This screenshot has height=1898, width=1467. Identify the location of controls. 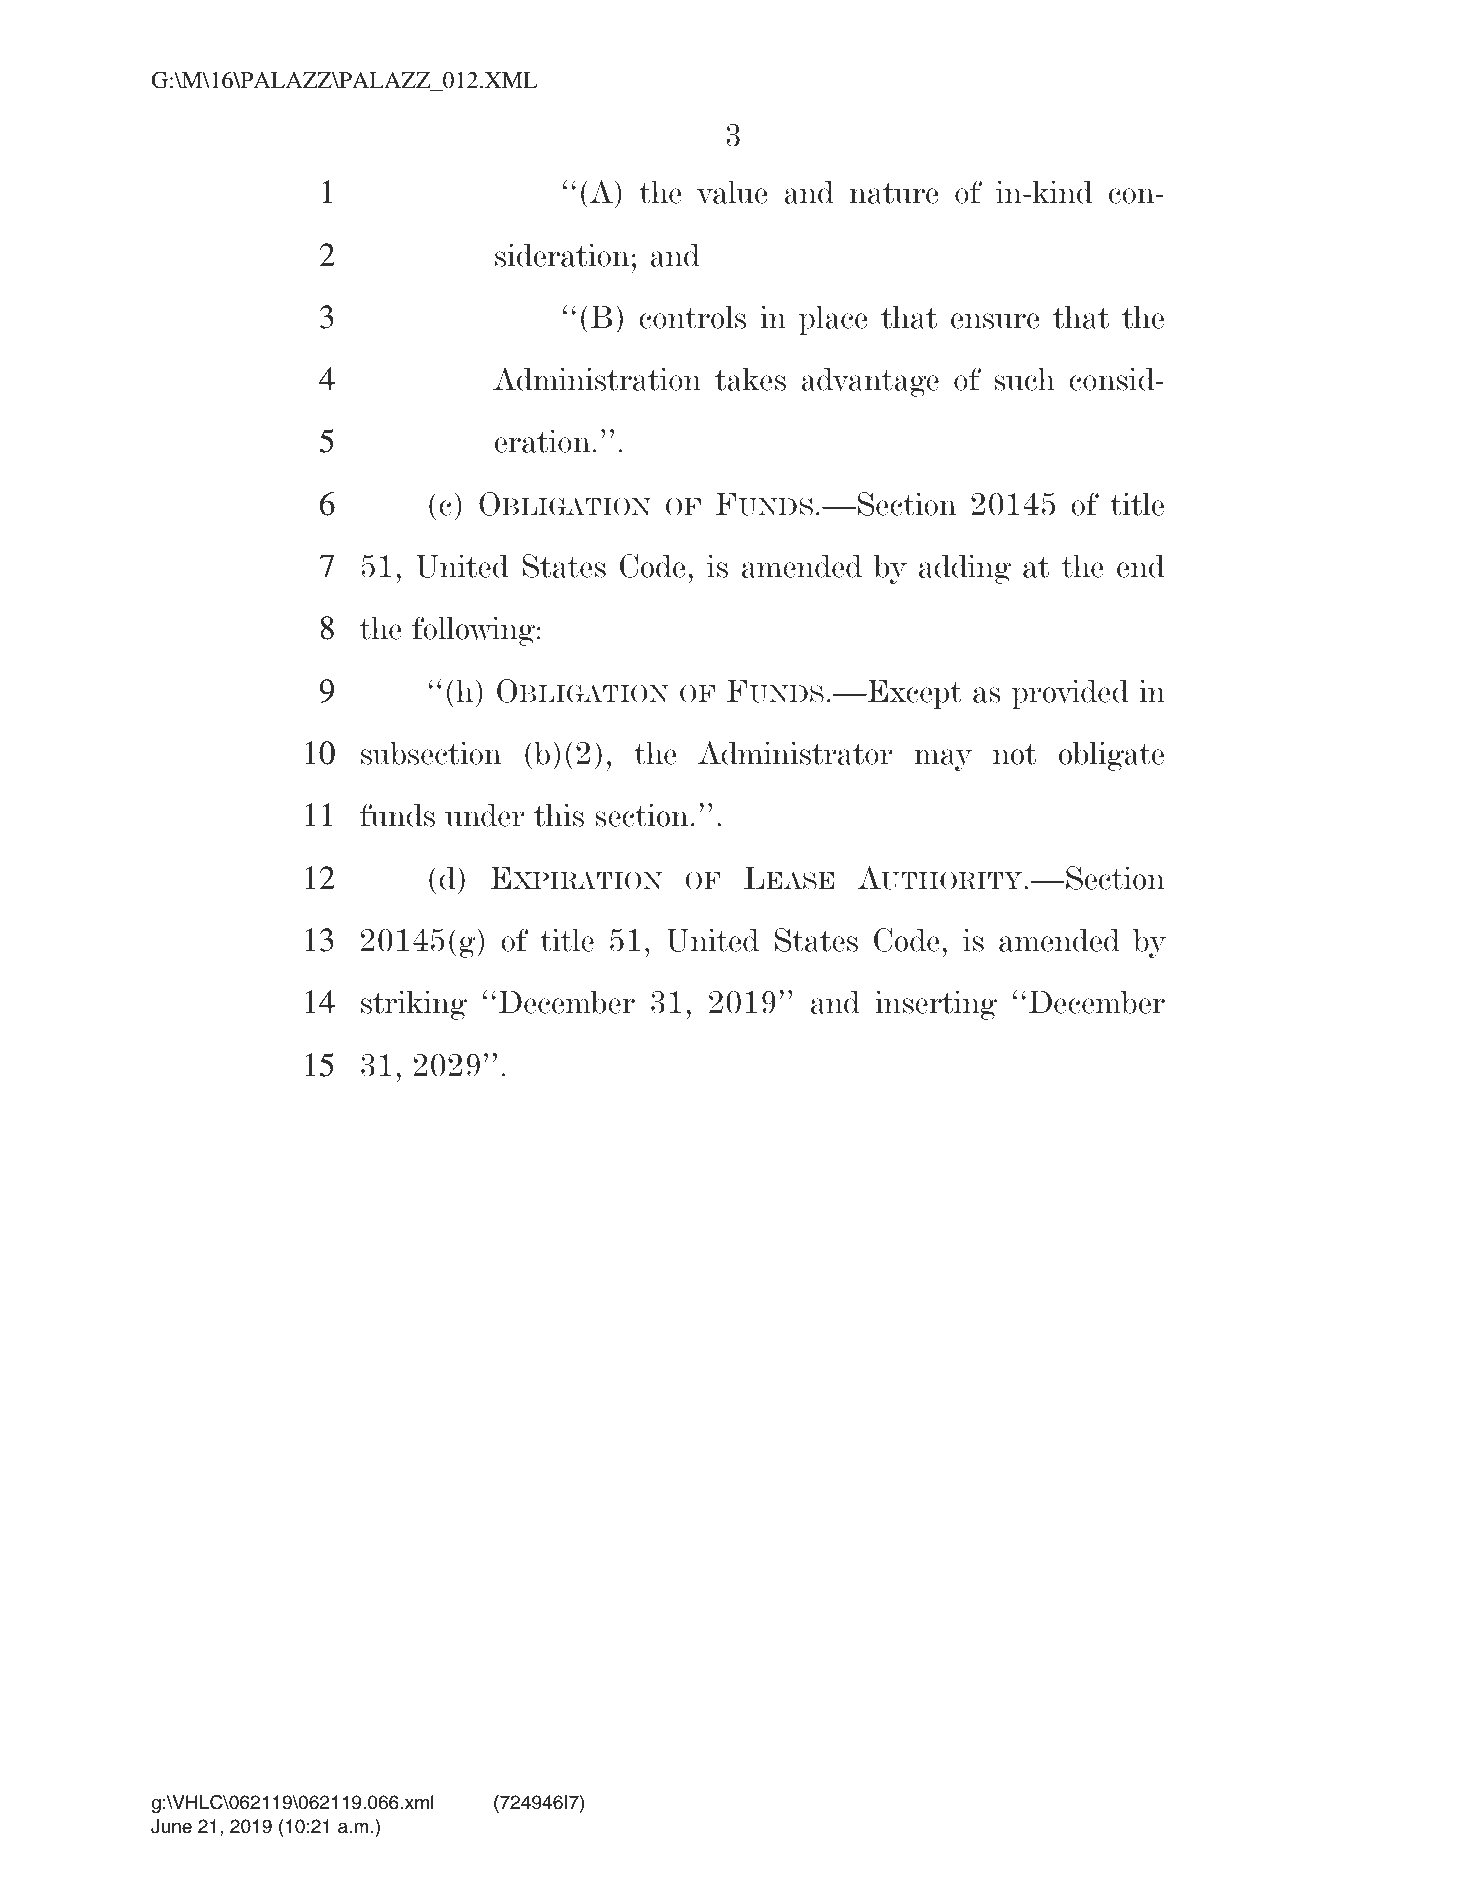
(692, 317).
